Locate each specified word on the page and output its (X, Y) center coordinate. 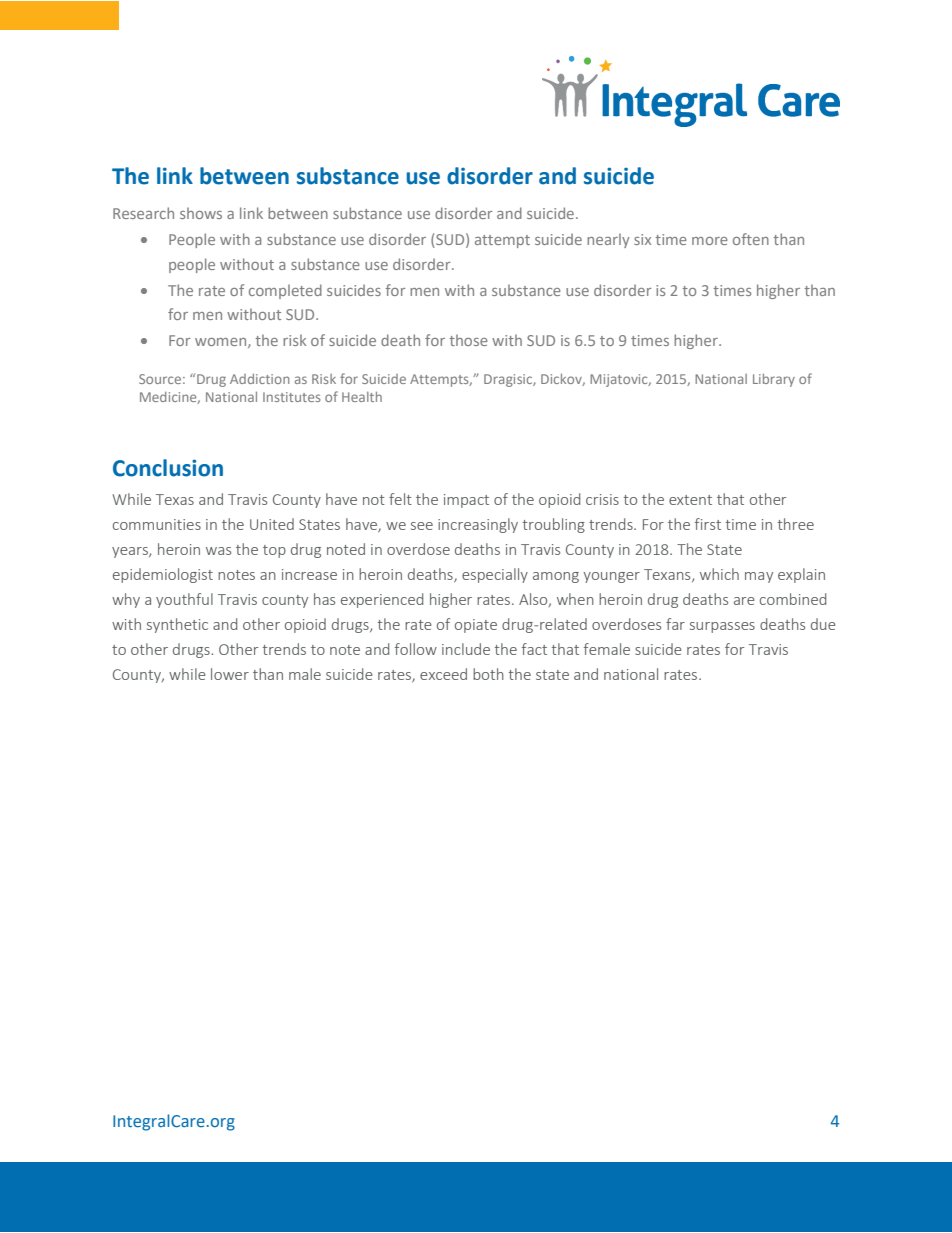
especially (495, 575)
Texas (175, 499)
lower (230, 674)
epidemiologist (163, 575)
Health (362, 397)
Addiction (260, 379)
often (751, 239)
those (468, 340)
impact (466, 501)
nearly (608, 240)
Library (774, 380)
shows (201, 213)
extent (690, 500)
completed (285, 291)
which (719, 574)
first (708, 524)
